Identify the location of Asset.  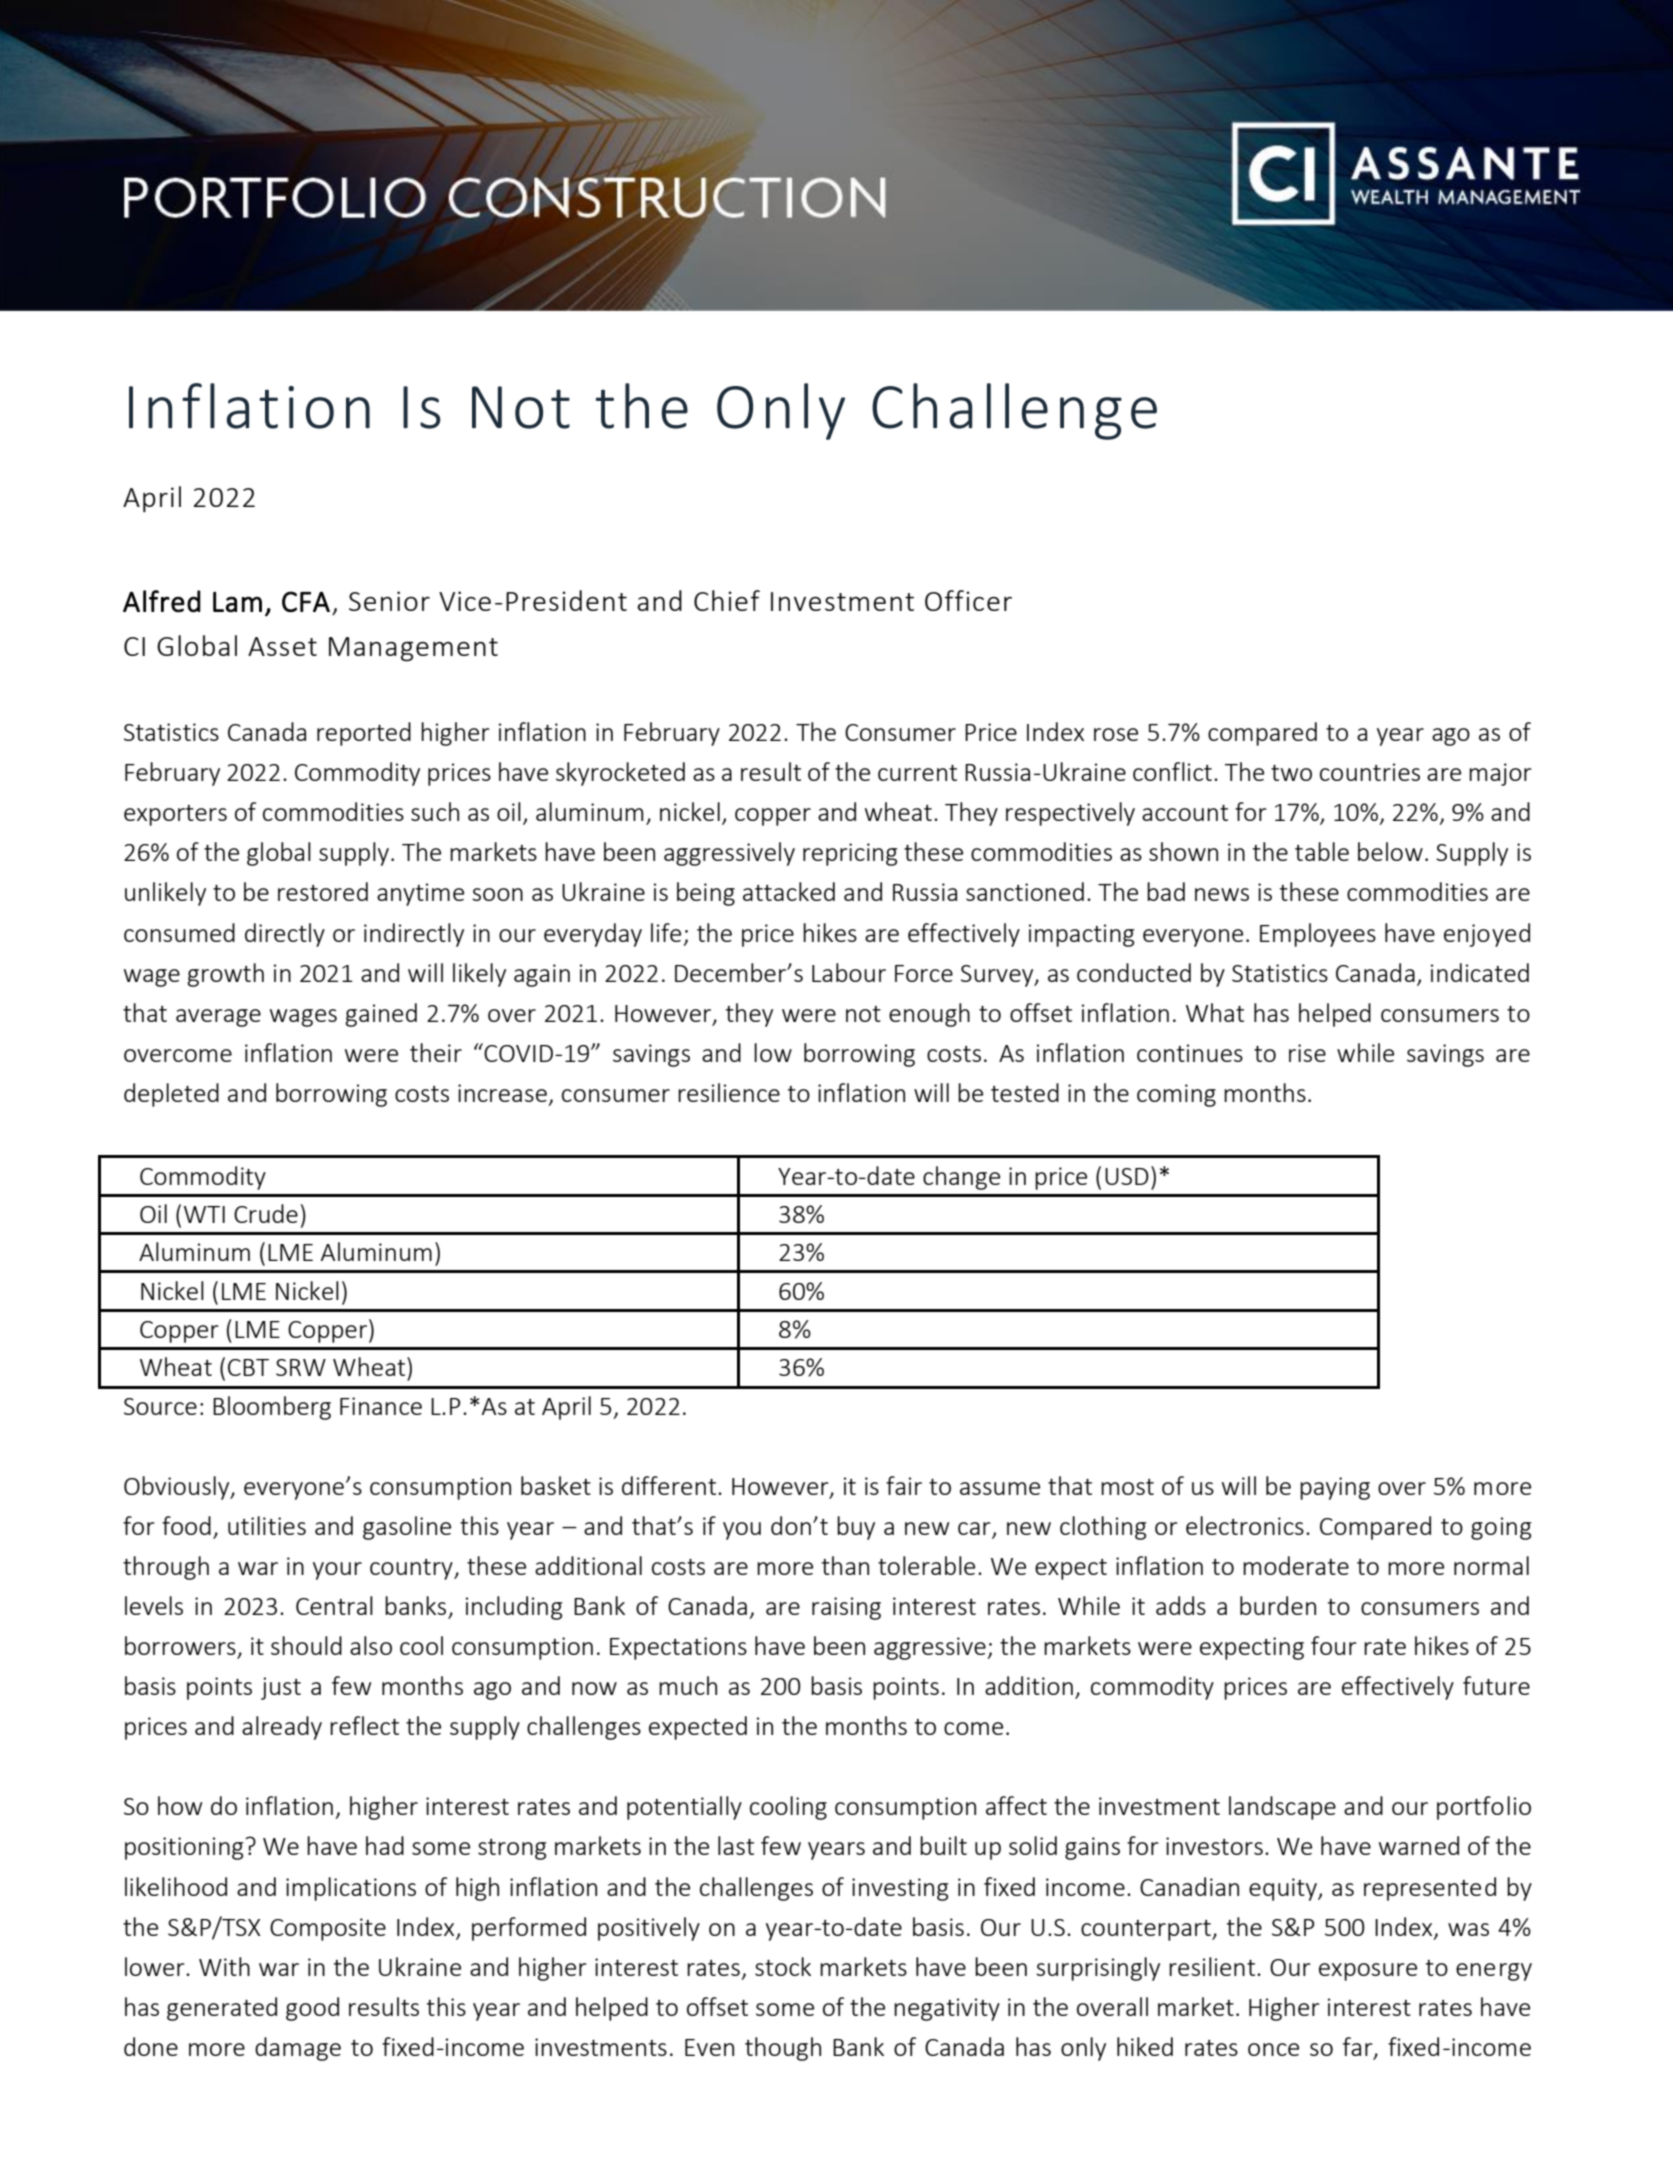
(282, 646).
